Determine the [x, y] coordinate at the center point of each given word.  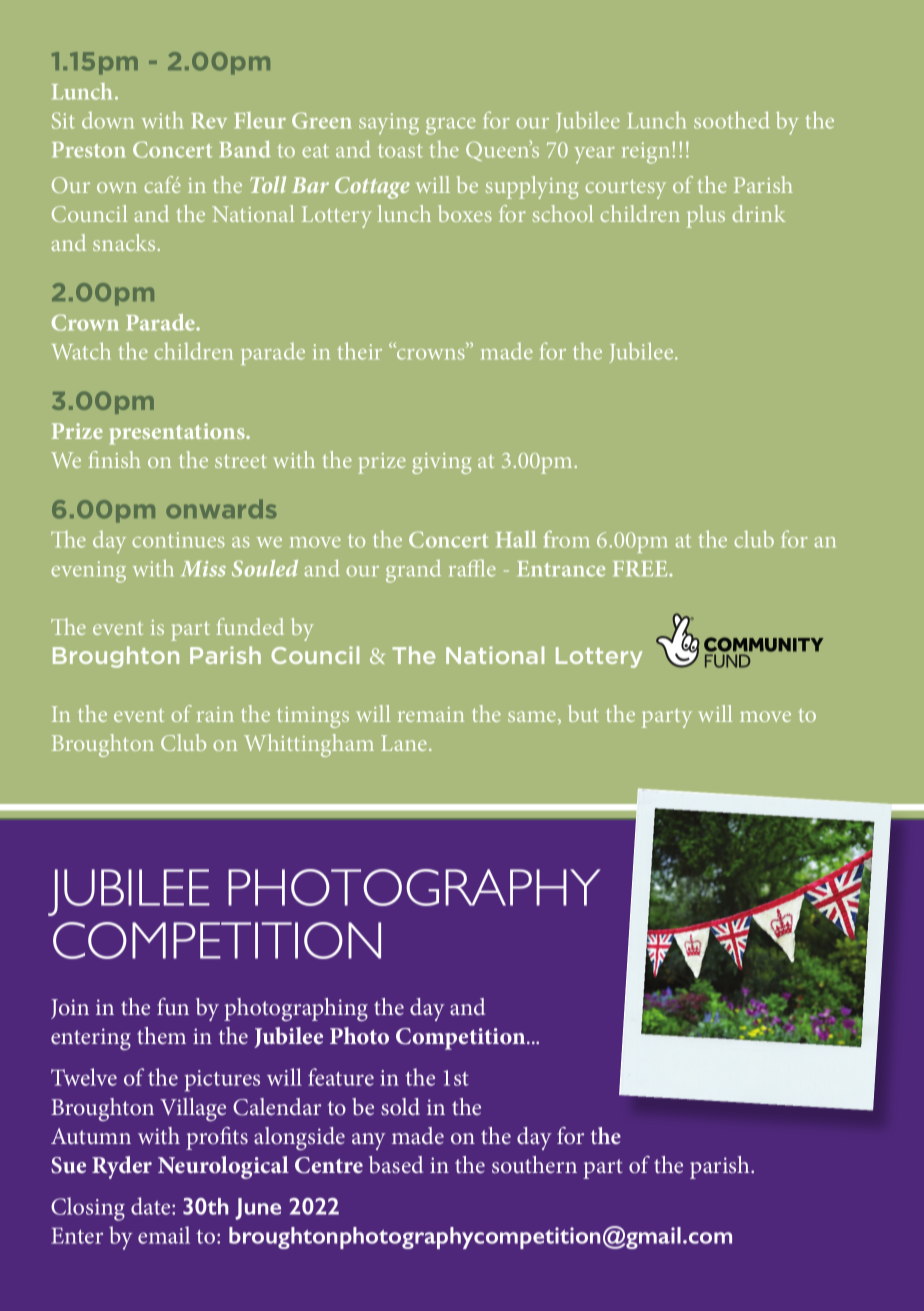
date [152, 1206]
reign [645, 153]
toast [400, 151]
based [396, 1164]
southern [534, 1164]
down [108, 120]
